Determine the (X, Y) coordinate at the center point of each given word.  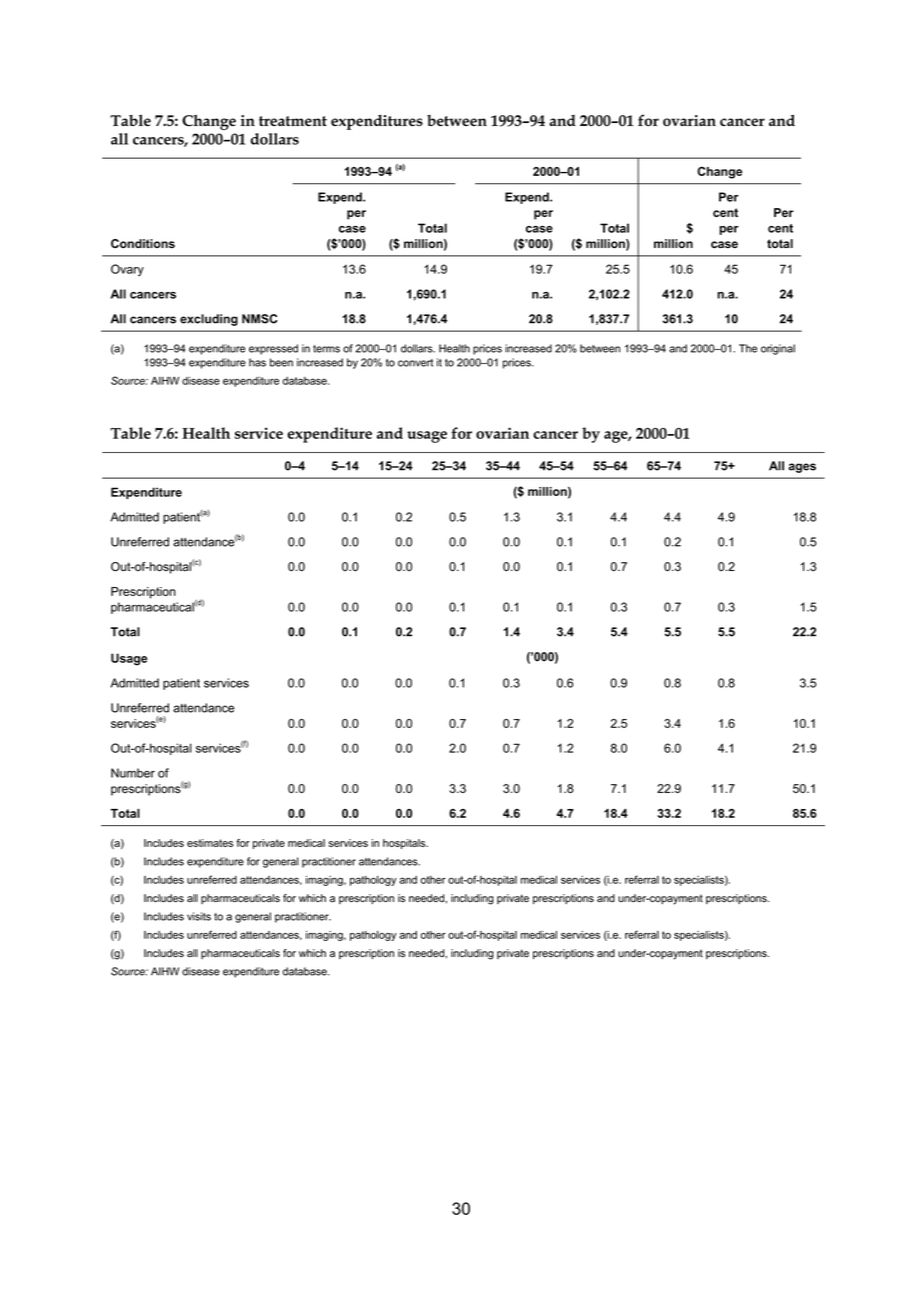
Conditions (143, 243)
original (778, 349)
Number (133, 773)
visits (199, 916)
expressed (273, 349)
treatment (293, 121)
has (257, 362)
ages (802, 468)
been (281, 362)
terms (326, 349)
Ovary (127, 270)
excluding (209, 320)
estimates (210, 843)
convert (415, 363)
